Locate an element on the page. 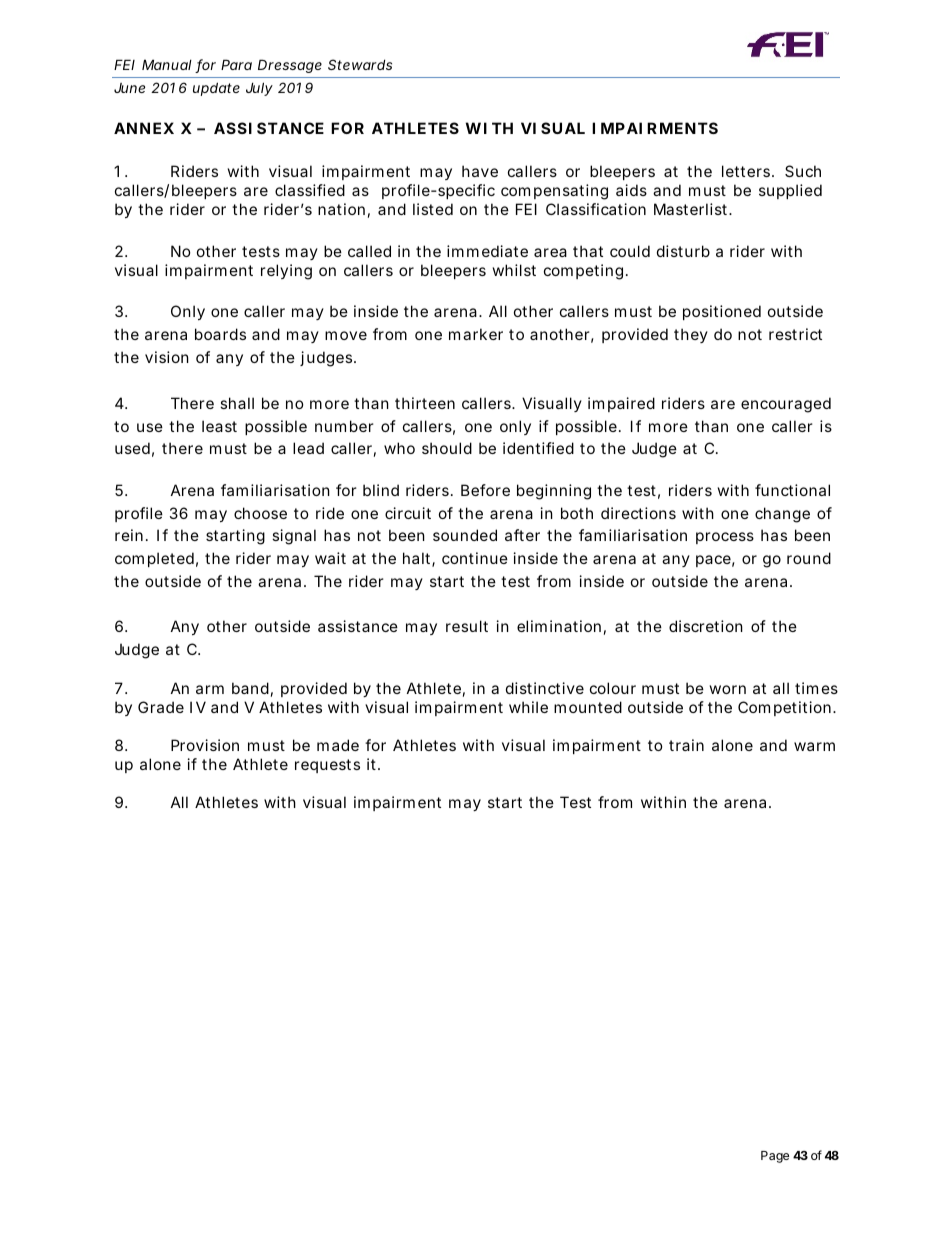 This page has width=952, height=1233. letters is located at coordinates (747, 171).
